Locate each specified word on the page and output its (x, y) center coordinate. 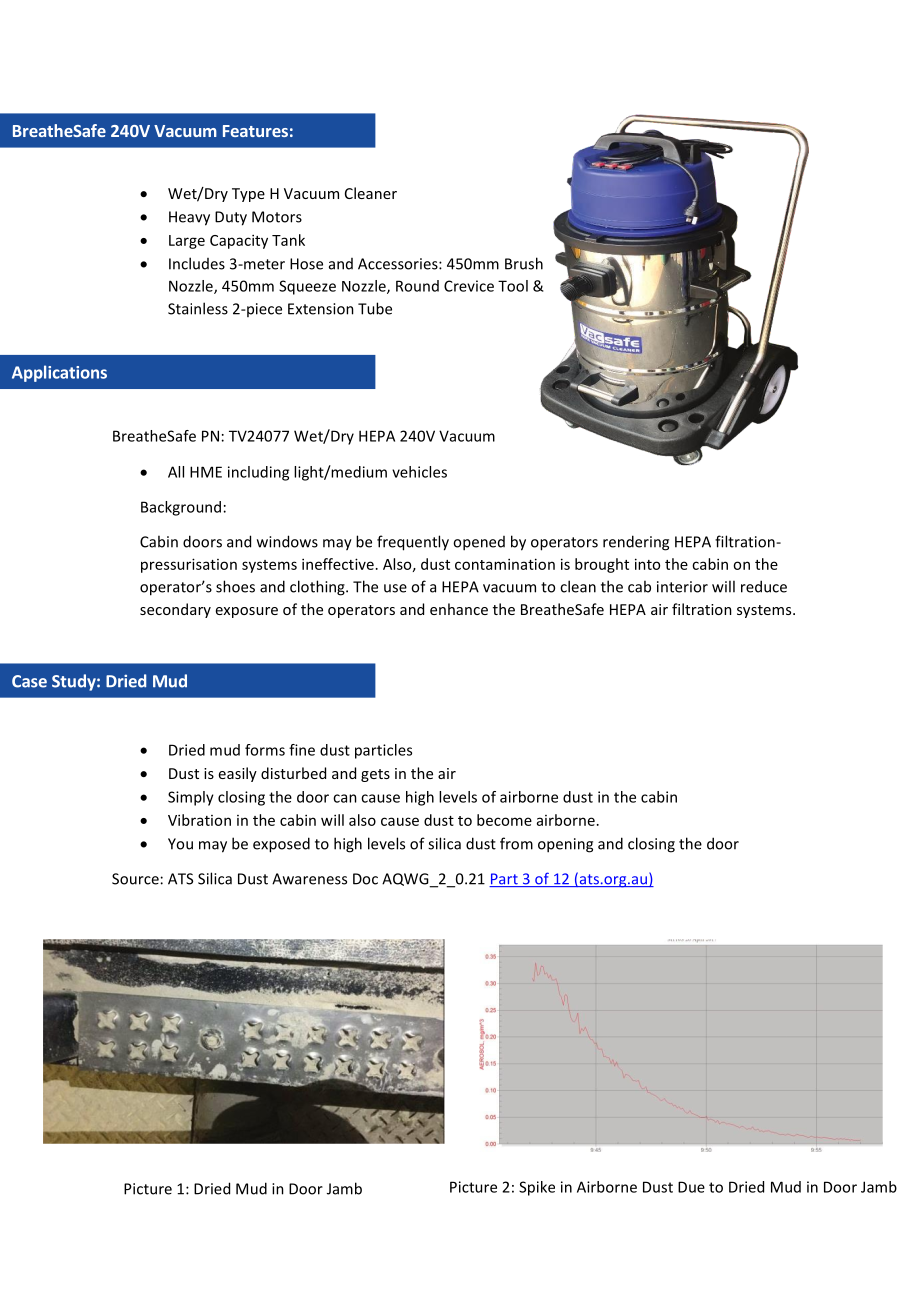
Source (135, 879)
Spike (537, 1188)
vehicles (419, 472)
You (180, 844)
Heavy (189, 218)
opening (565, 845)
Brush (524, 263)
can (345, 798)
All (176, 472)
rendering (636, 543)
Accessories (399, 264)
